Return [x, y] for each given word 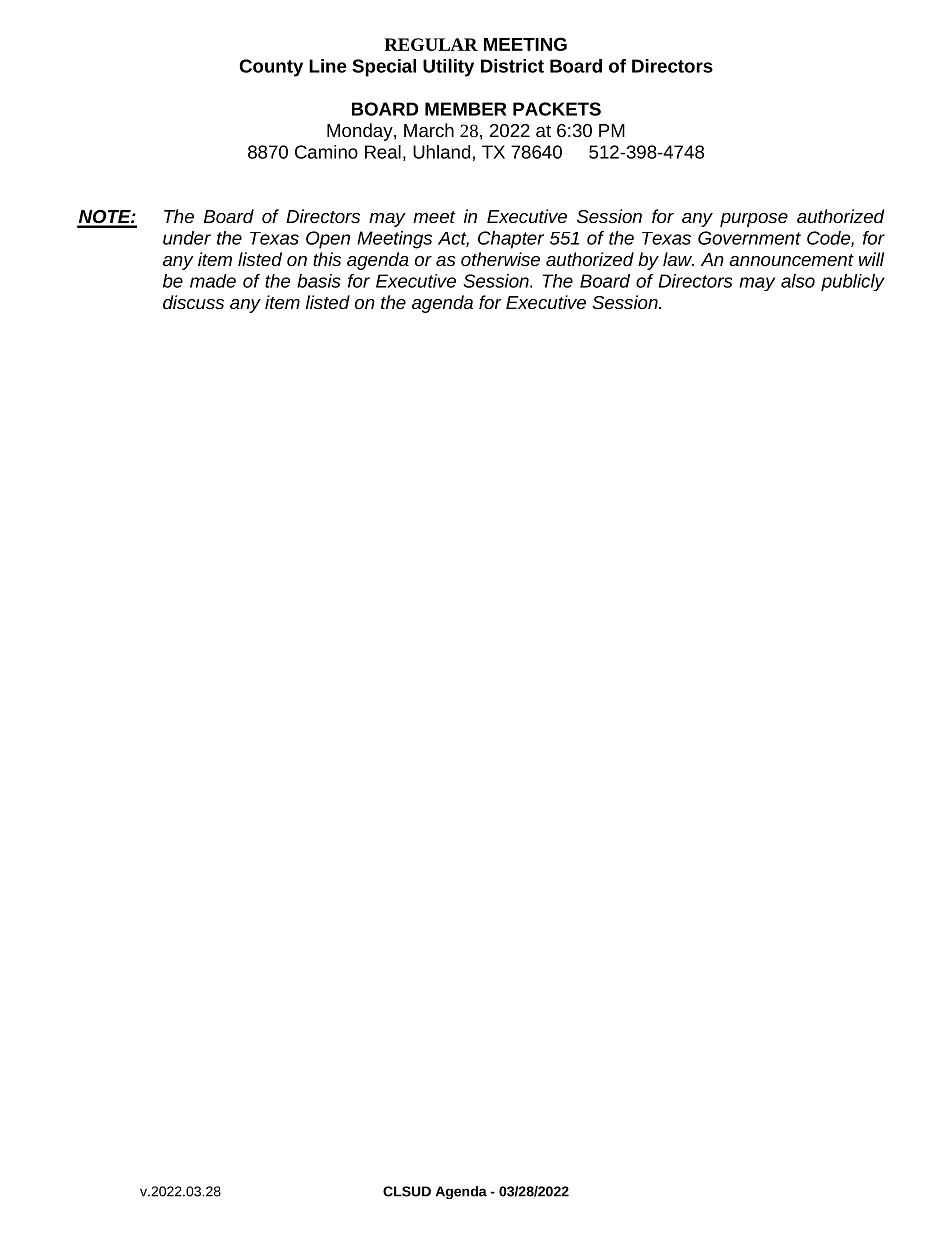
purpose [754, 220]
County [271, 68]
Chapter [511, 240]
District [512, 66]
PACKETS [557, 109]
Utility [448, 68]
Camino [326, 152]
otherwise [500, 259]
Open [328, 240]
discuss [193, 302]
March [429, 130]
